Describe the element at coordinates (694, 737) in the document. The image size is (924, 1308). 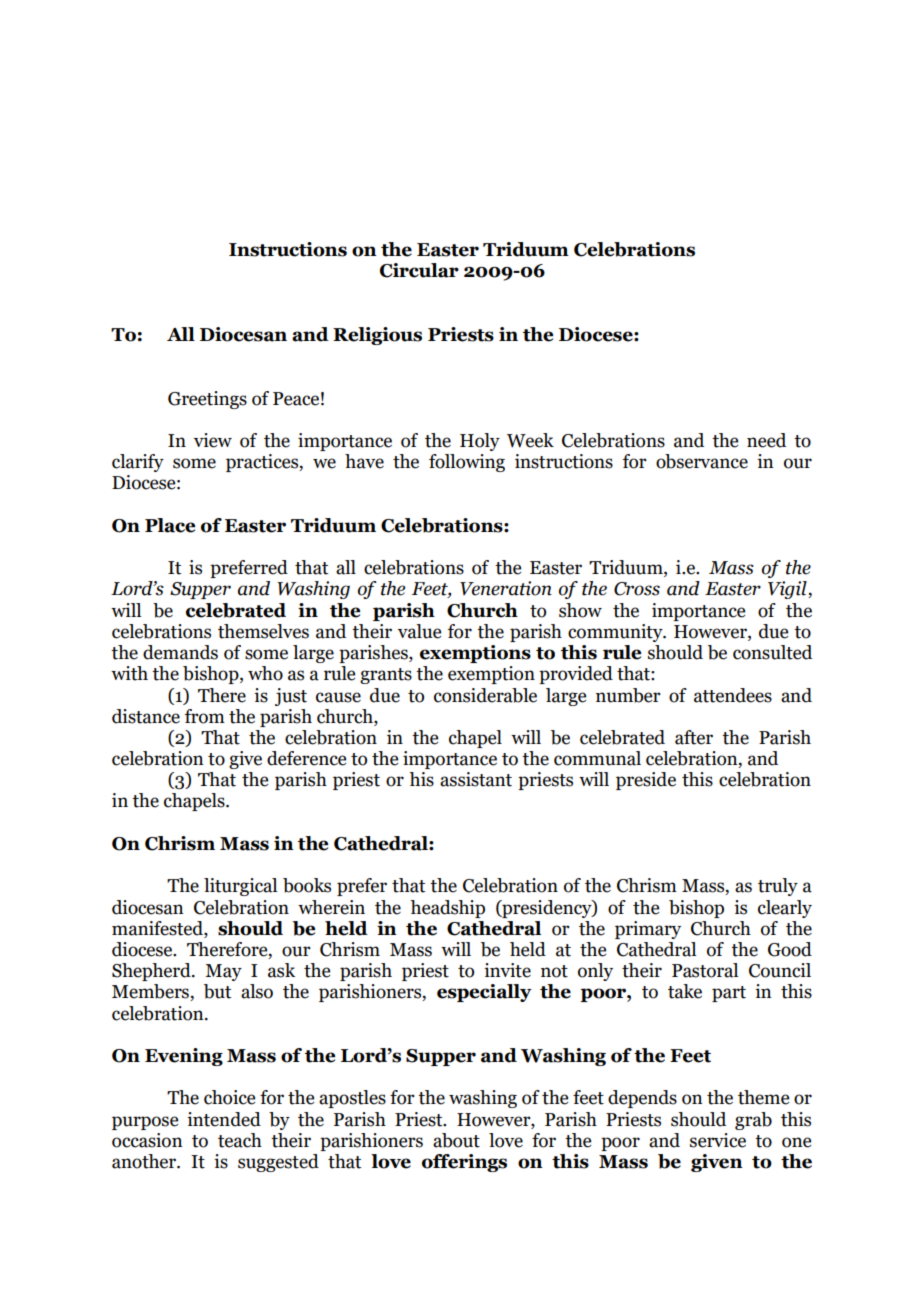
I see `after` at that location.
